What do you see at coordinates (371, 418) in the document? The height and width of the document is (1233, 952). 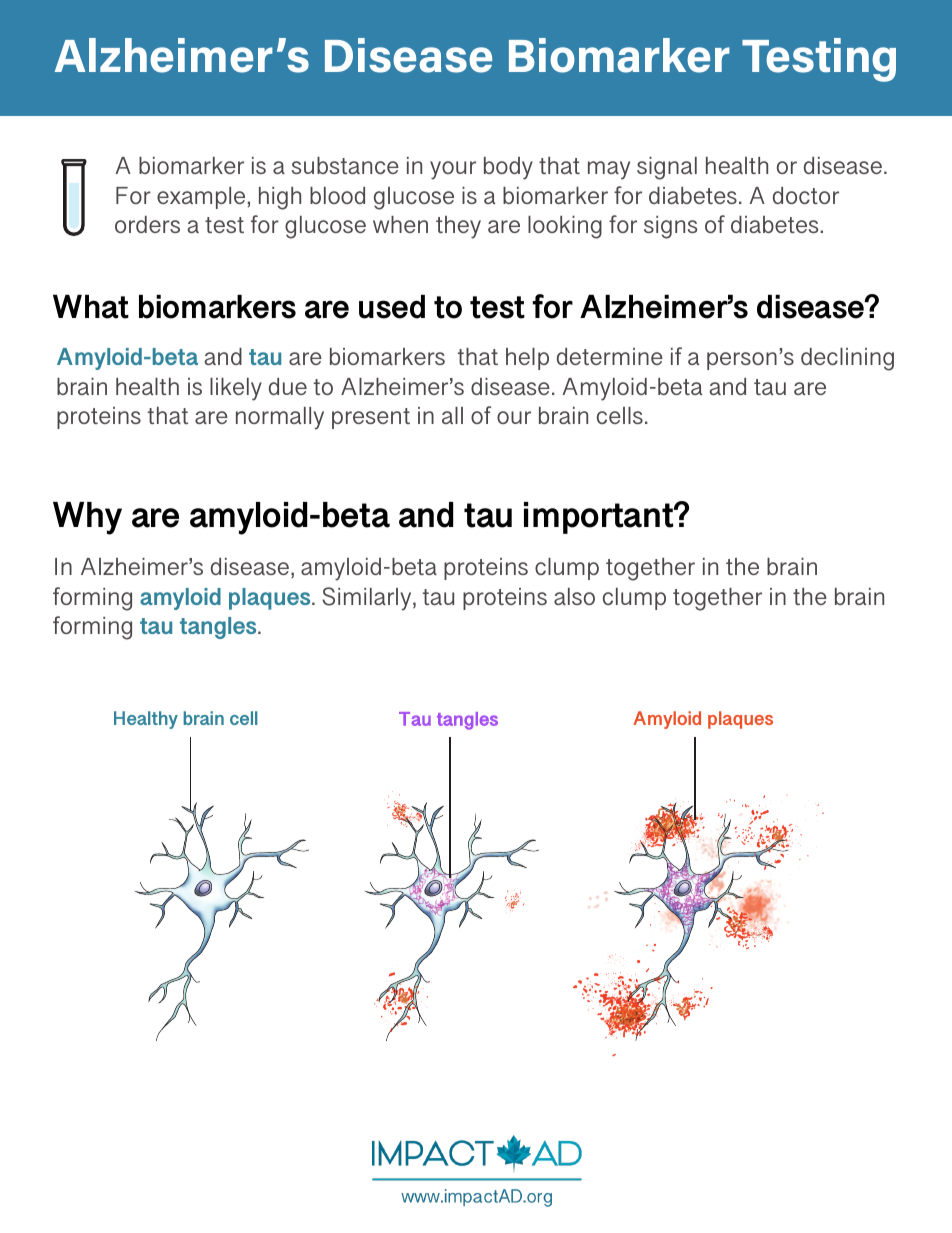 I see `present` at bounding box center [371, 418].
